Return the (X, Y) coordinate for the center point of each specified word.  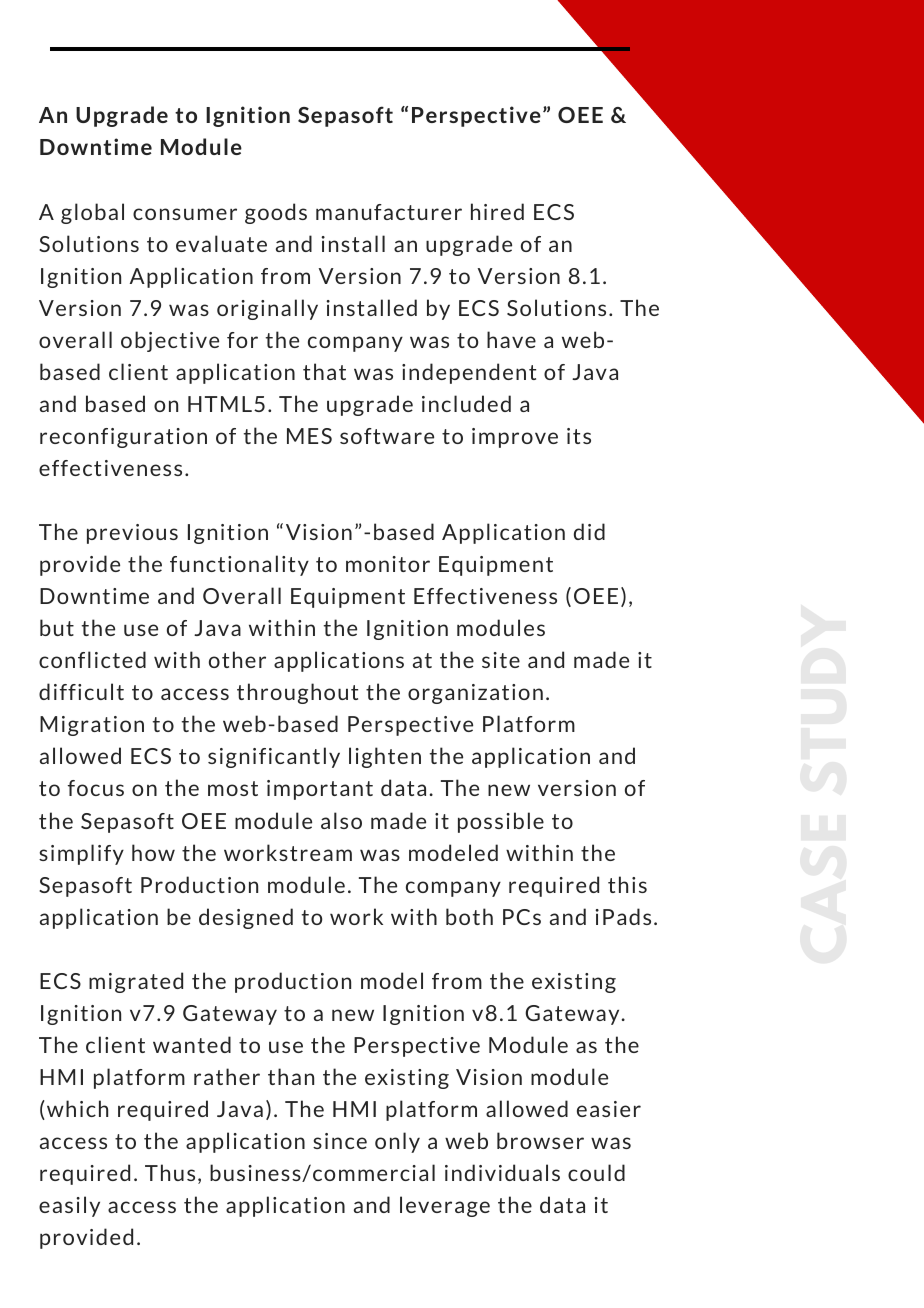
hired (497, 211)
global (92, 213)
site (501, 660)
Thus (170, 1172)
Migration (92, 726)
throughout (297, 693)
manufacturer (389, 212)
